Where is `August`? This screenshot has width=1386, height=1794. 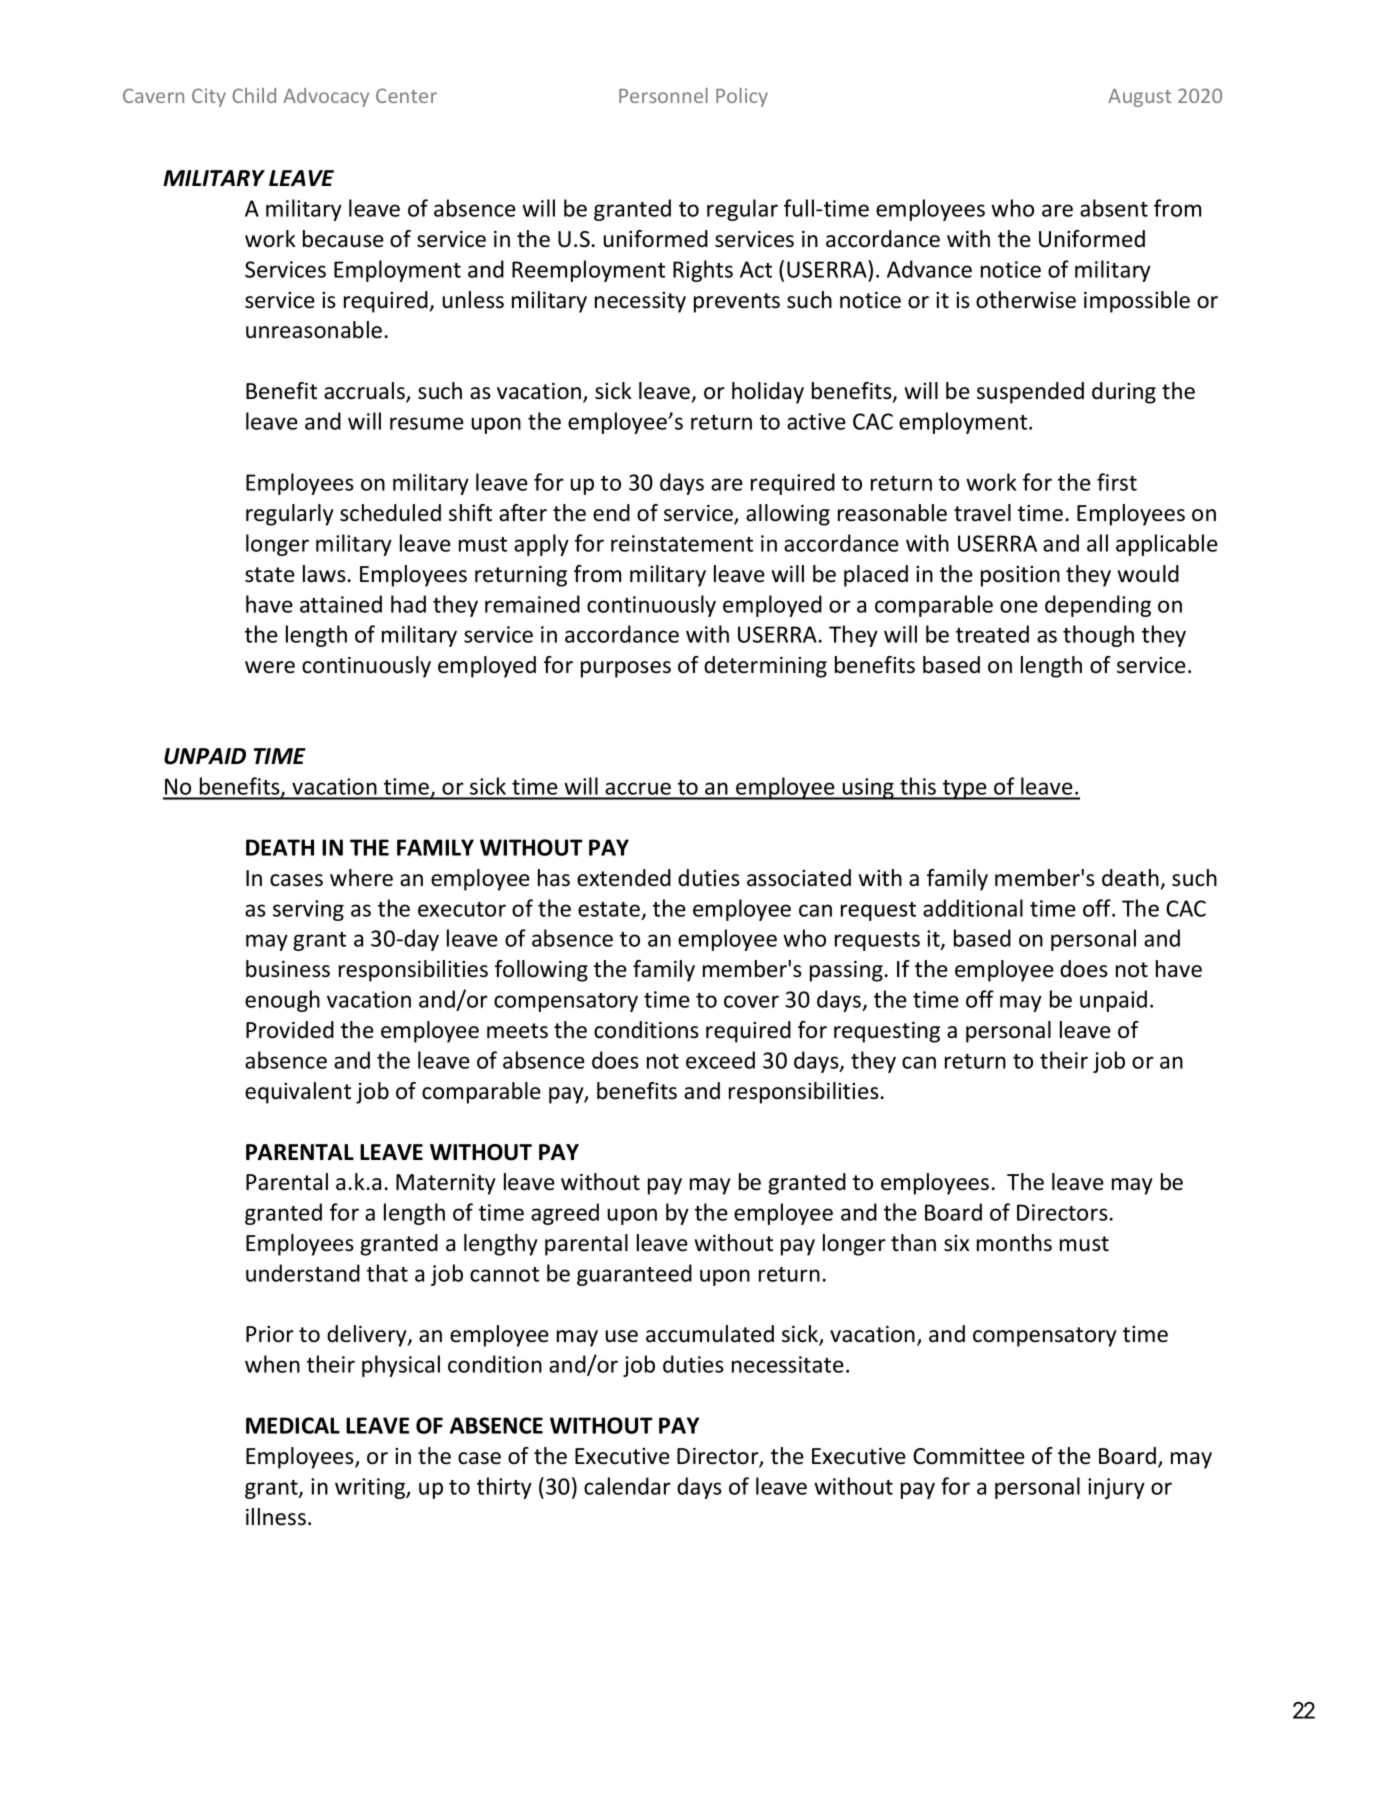
August is located at coordinates (1139, 98).
